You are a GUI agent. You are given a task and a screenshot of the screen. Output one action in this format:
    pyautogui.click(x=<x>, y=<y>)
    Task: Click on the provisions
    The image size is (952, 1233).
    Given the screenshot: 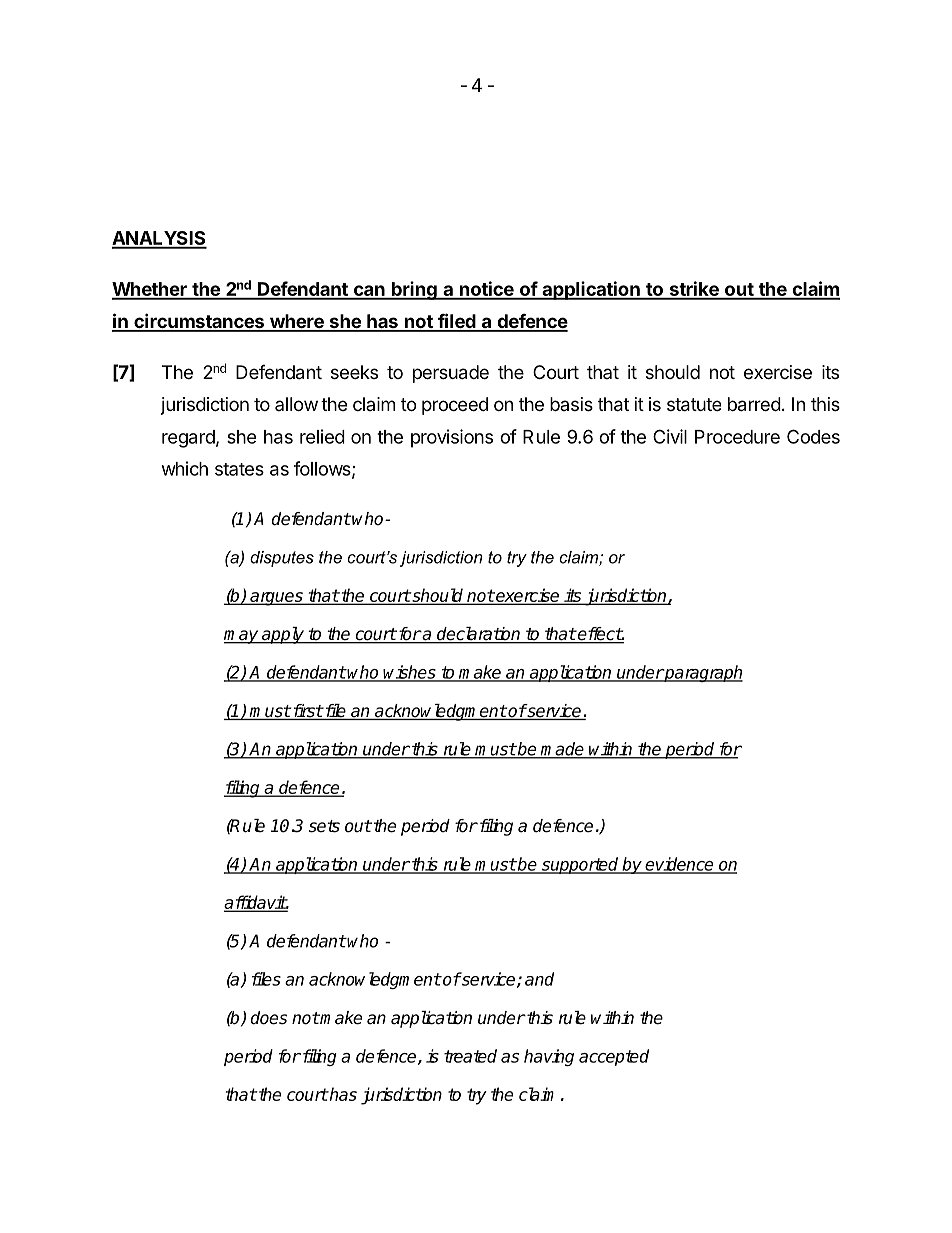 What is the action you would take?
    pyautogui.click(x=452, y=438)
